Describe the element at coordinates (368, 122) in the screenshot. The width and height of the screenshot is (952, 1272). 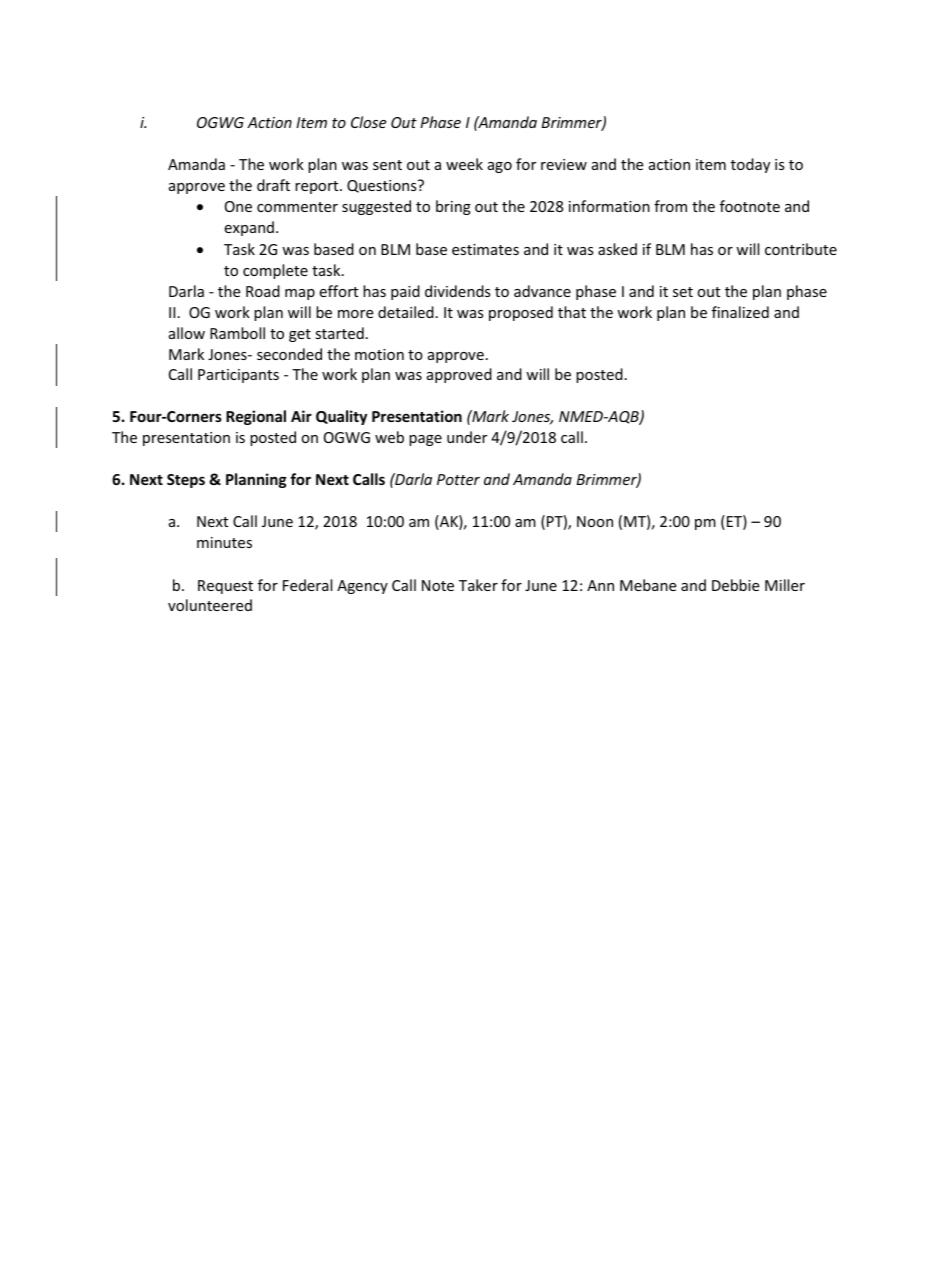
I see `Close` at that location.
